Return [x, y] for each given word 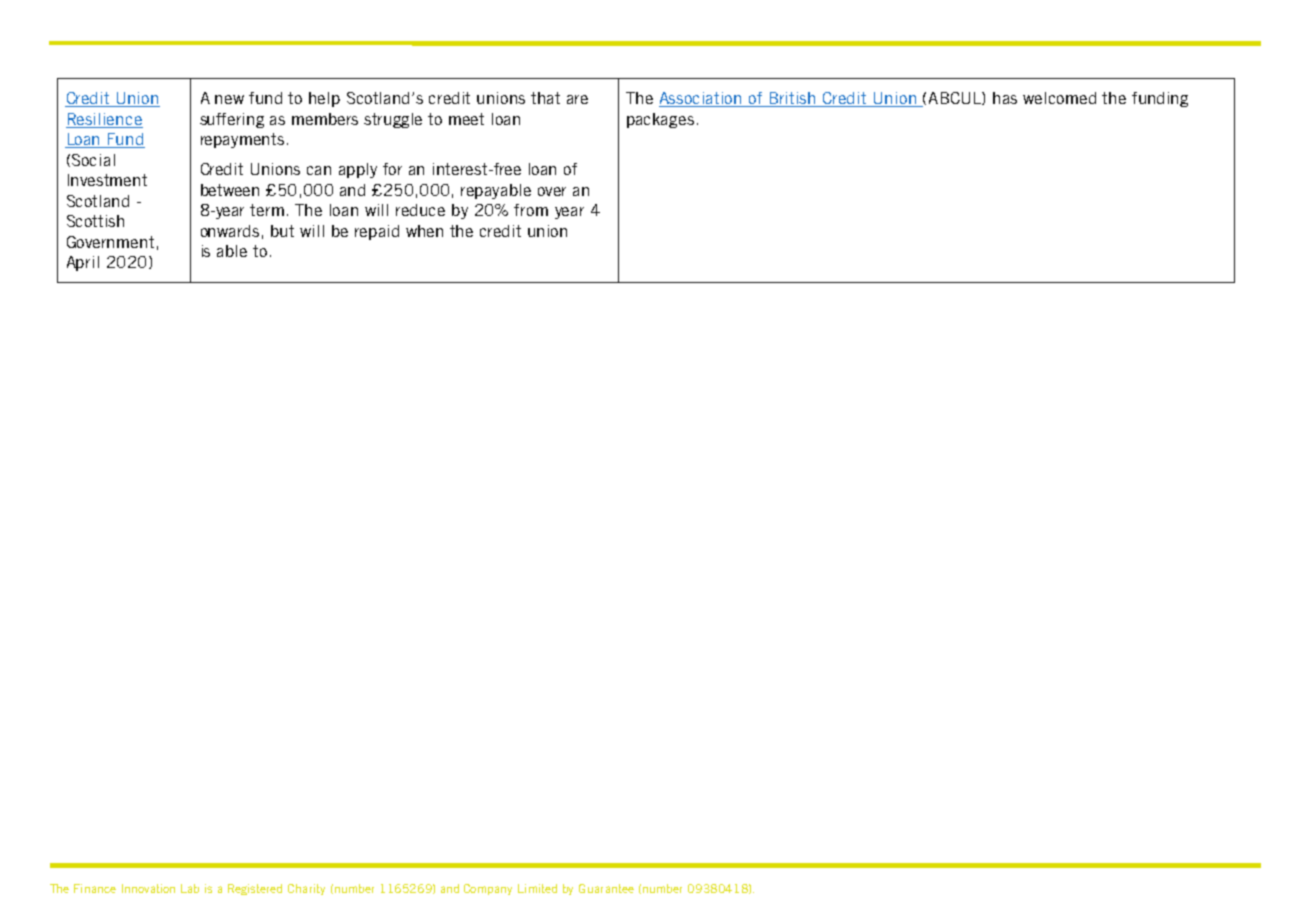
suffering [232, 120]
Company [488, 889]
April [83, 263]
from [531, 210]
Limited [537, 888]
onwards [230, 231]
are [577, 99]
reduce [420, 210]
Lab [190, 888]
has [1005, 98]
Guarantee [606, 888]
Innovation [148, 888]
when [424, 231]
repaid [377, 232]
